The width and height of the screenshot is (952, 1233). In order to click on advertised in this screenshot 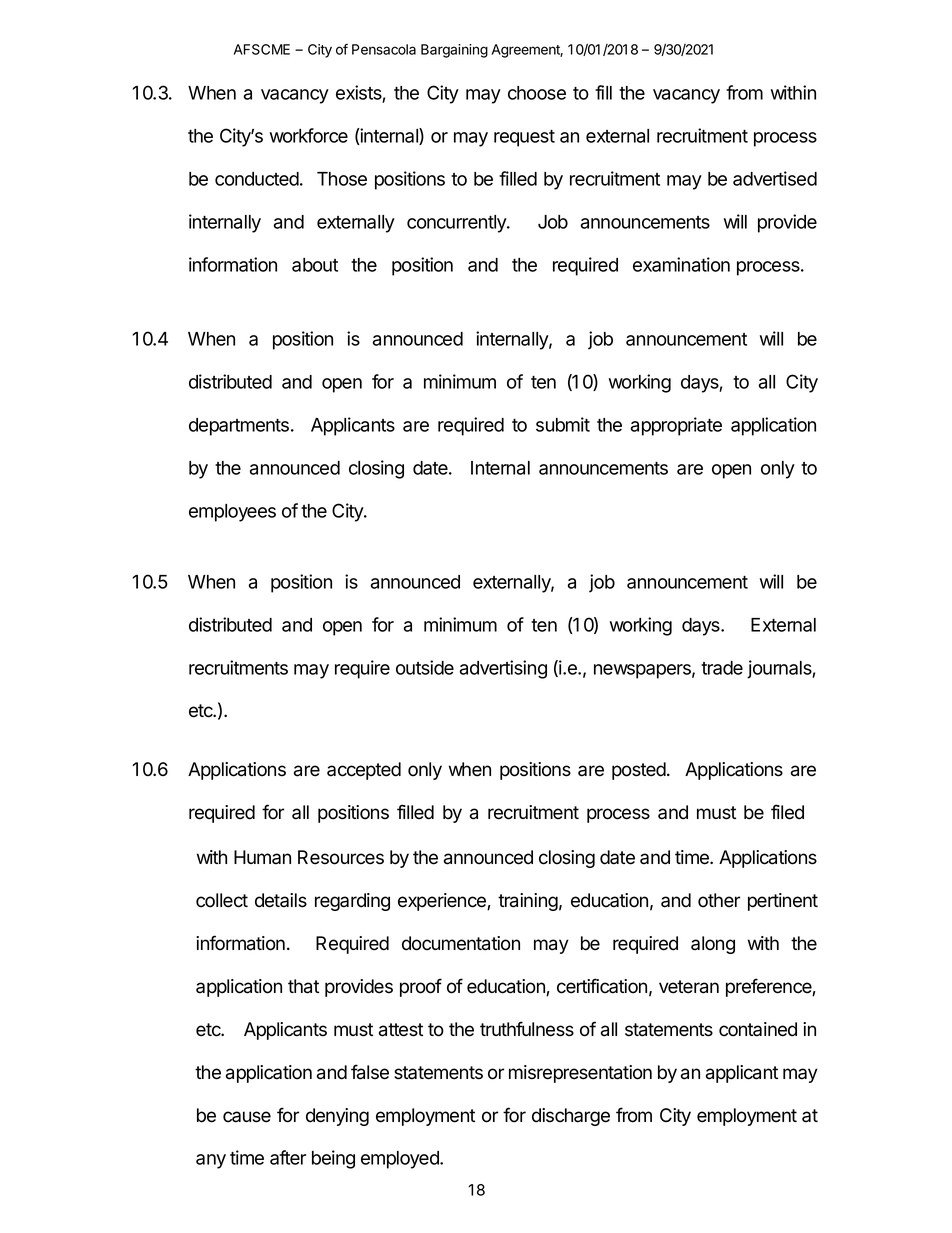, I will do `click(775, 178)`.
